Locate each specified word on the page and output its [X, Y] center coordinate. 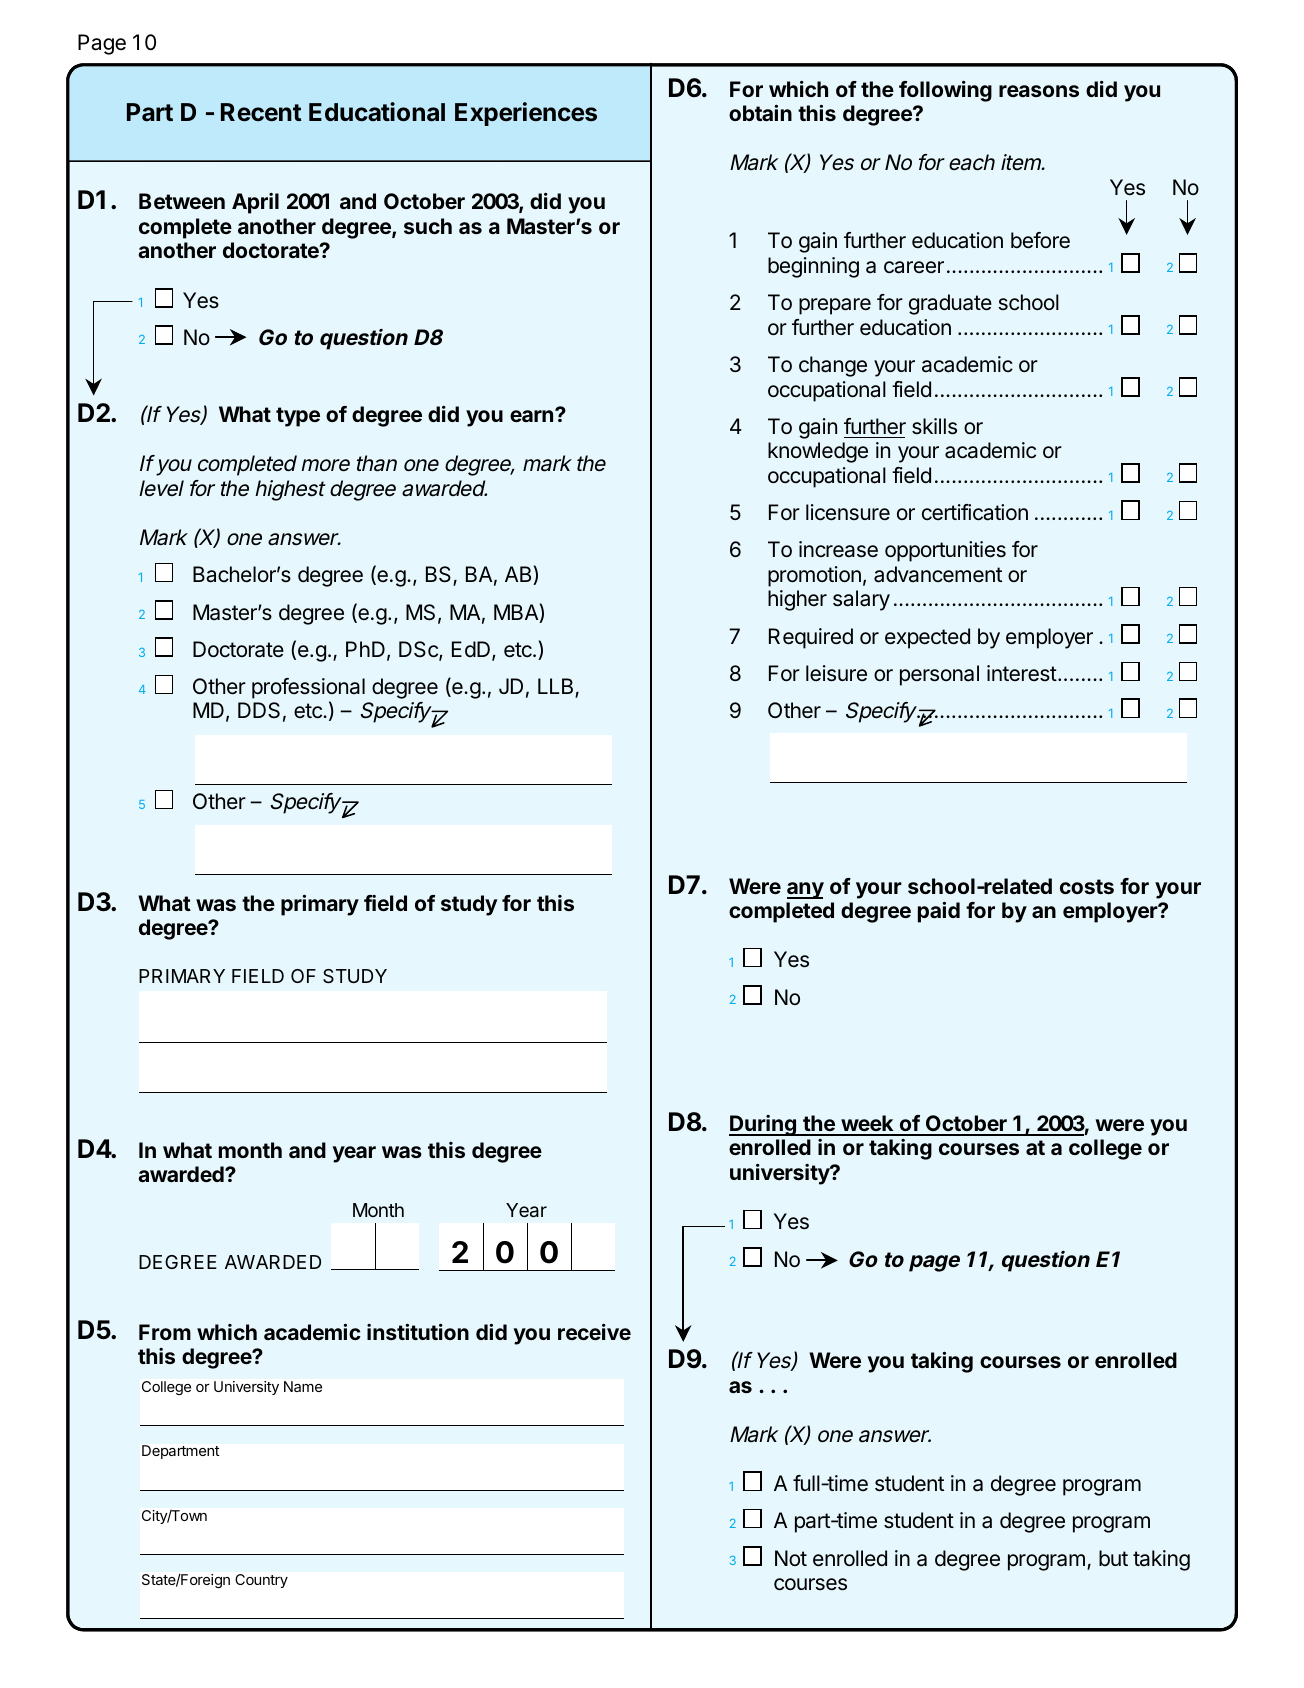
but [1113, 1558]
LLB [557, 687]
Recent [261, 112]
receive [594, 1332]
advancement [938, 574]
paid [939, 912]
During [763, 1125]
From [165, 1332]
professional [308, 690]
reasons [1039, 91]
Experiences [526, 114]
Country [261, 1581]
